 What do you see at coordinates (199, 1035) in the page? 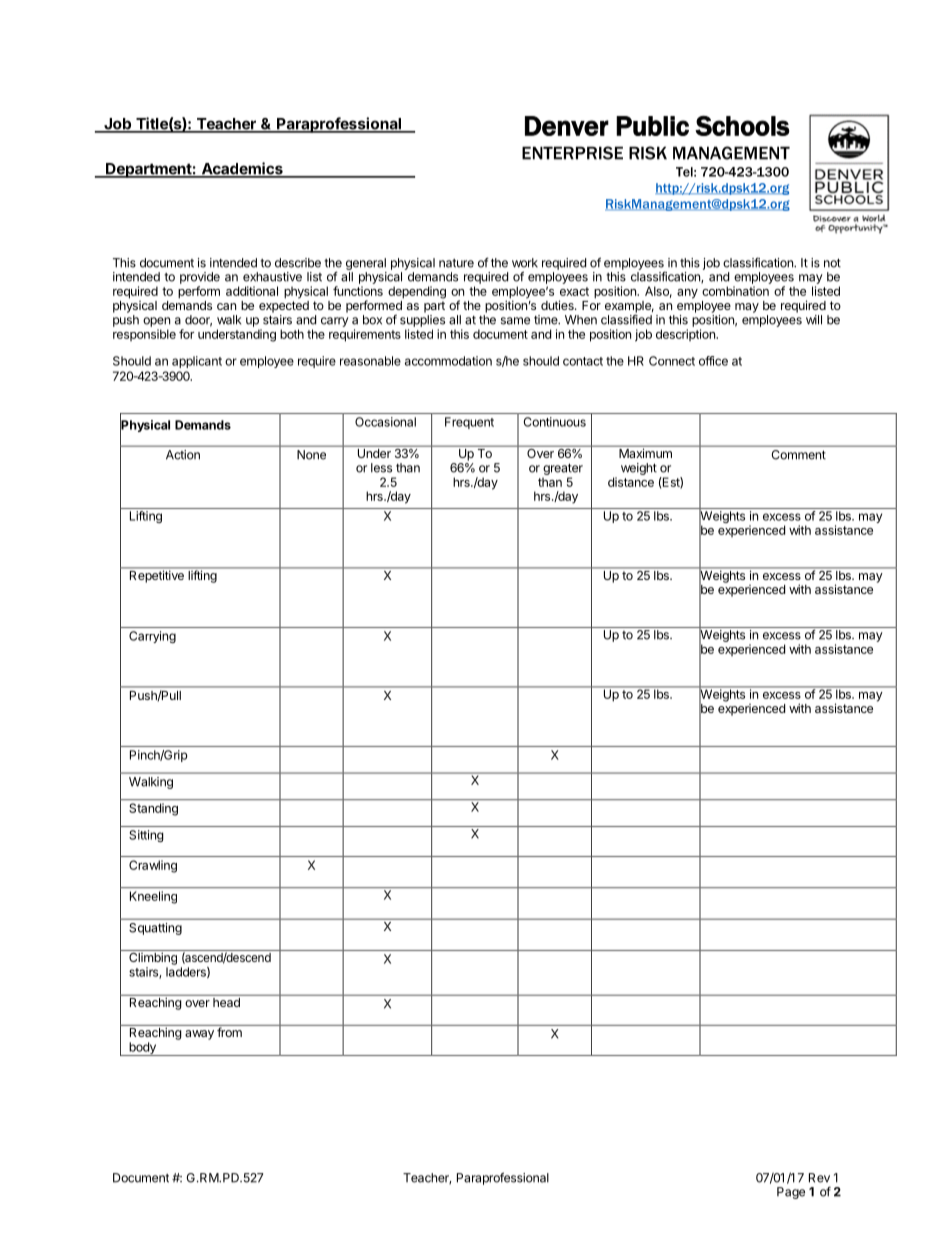
I see `away` at bounding box center [199, 1035].
